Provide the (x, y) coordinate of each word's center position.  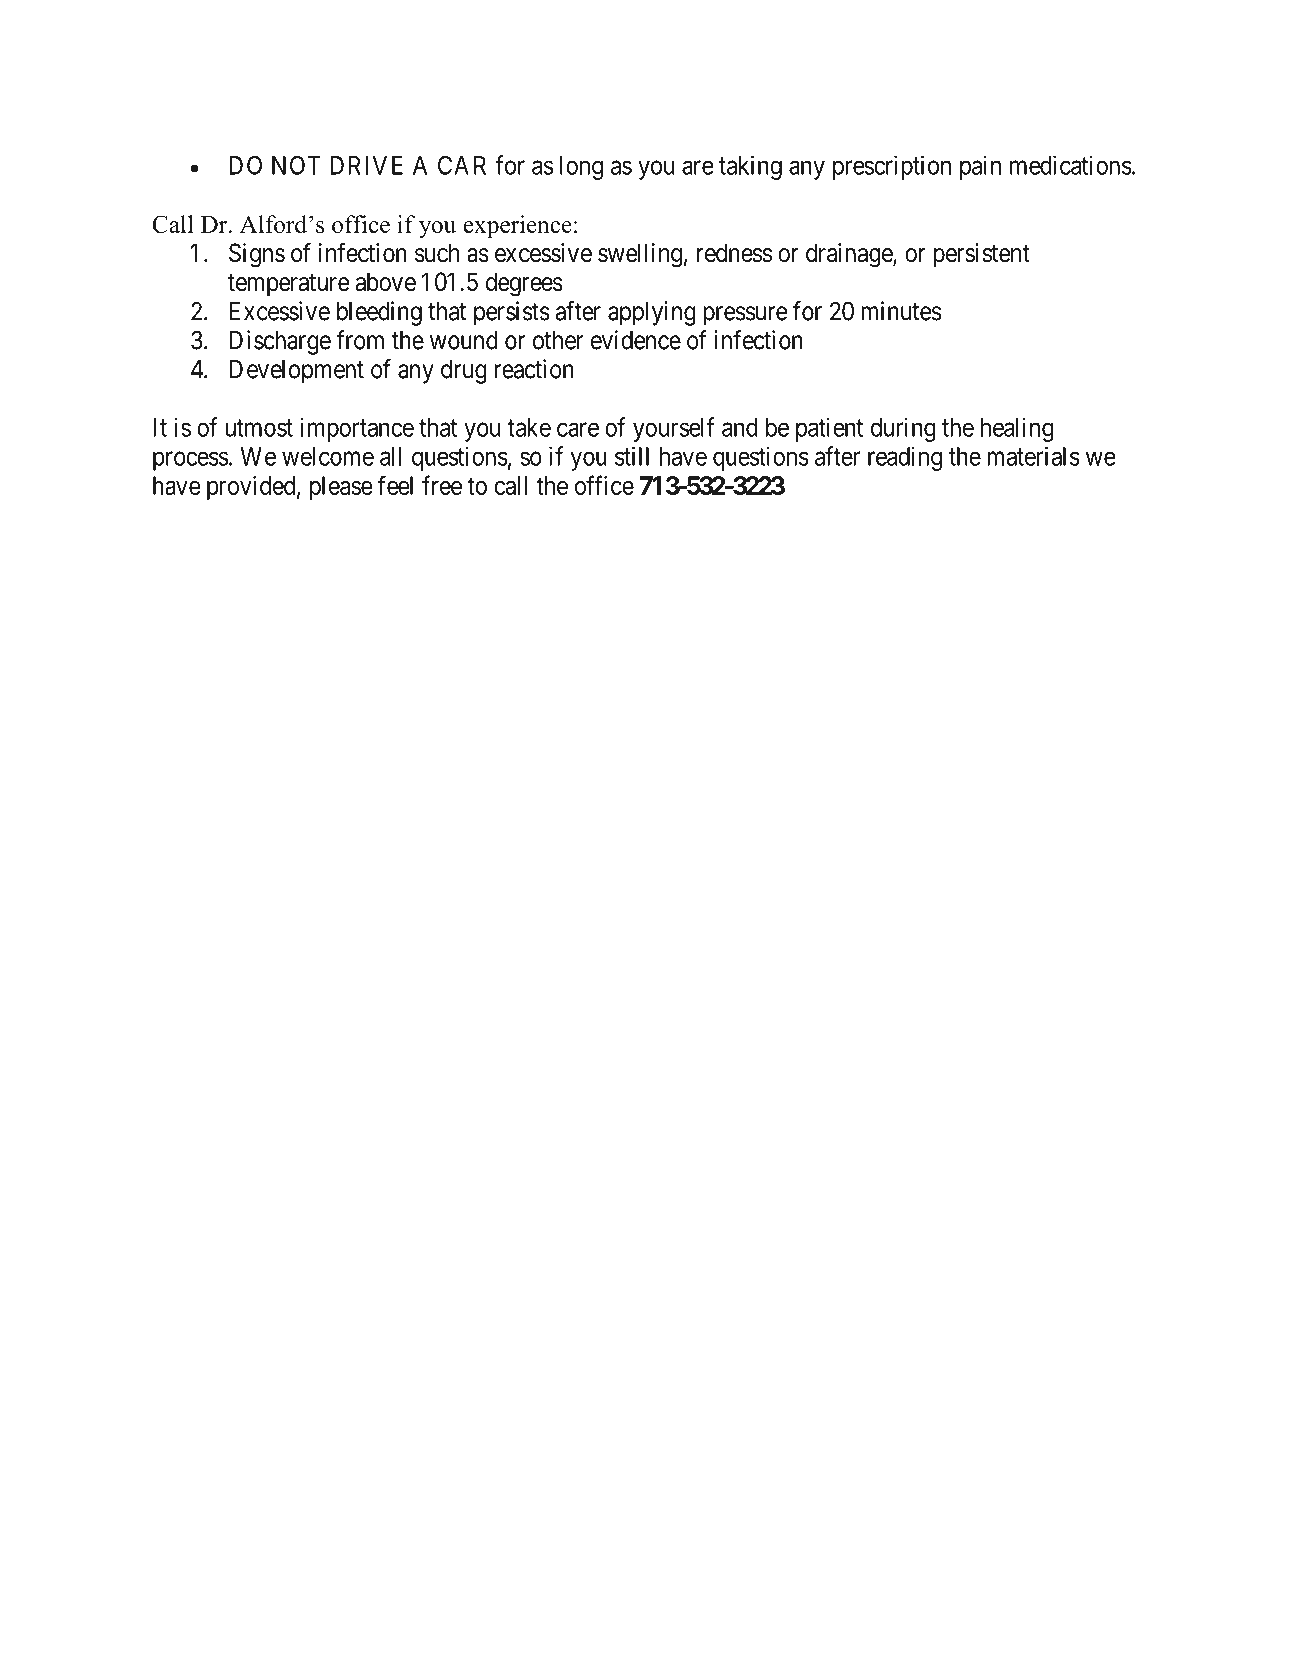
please (341, 488)
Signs (257, 255)
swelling (640, 255)
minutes (901, 311)
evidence (636, 340)
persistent (981, 255)
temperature (289, 285)
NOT (296, 165)
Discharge (280, 342)
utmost (259, 428)
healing (1017, 429)
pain (980, 167)
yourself (674, 429)
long (581, 168)
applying (652, 313)
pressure (745, 316)
